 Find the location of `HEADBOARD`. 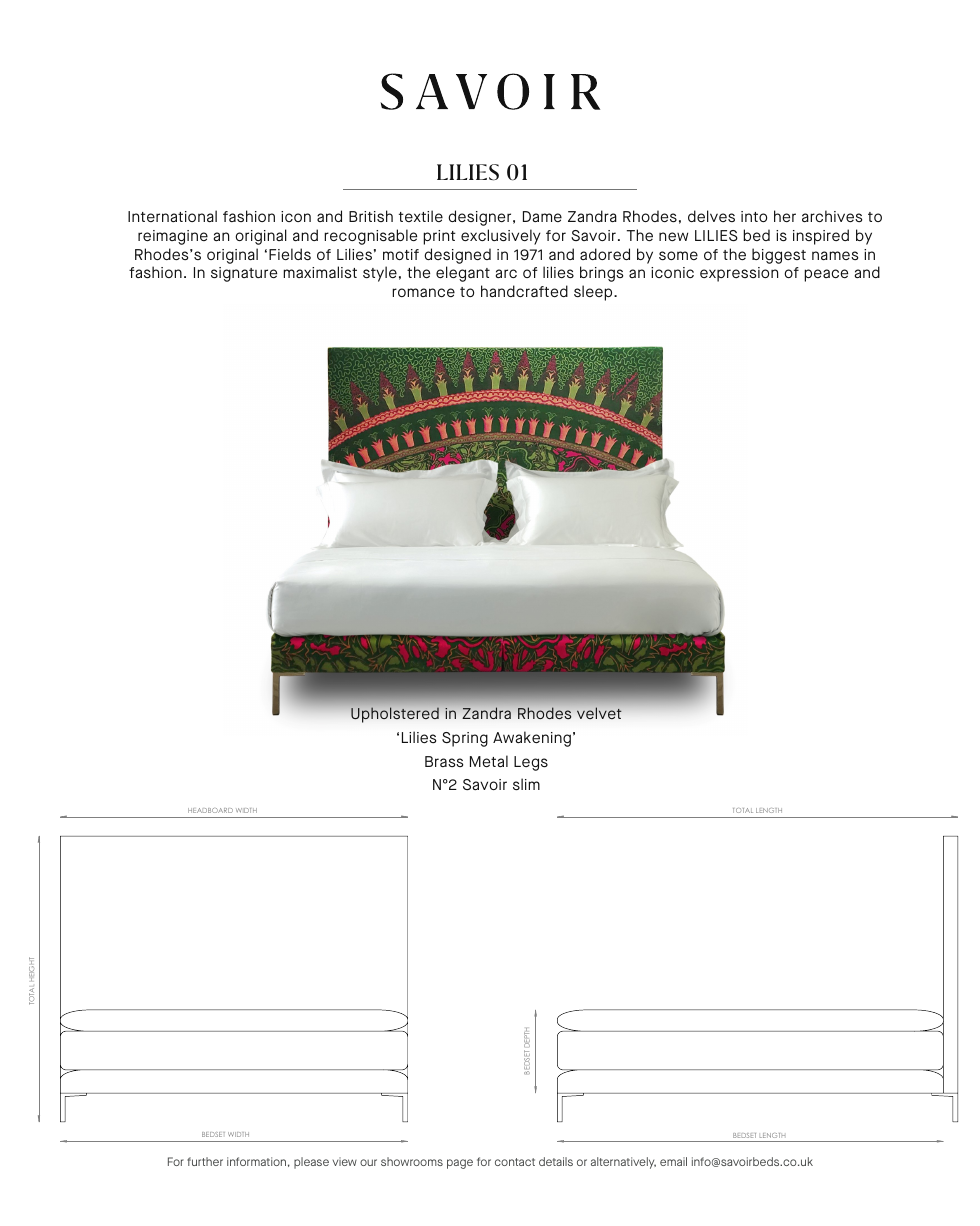

HEADBOARD is located at coordinates (210, 810).
